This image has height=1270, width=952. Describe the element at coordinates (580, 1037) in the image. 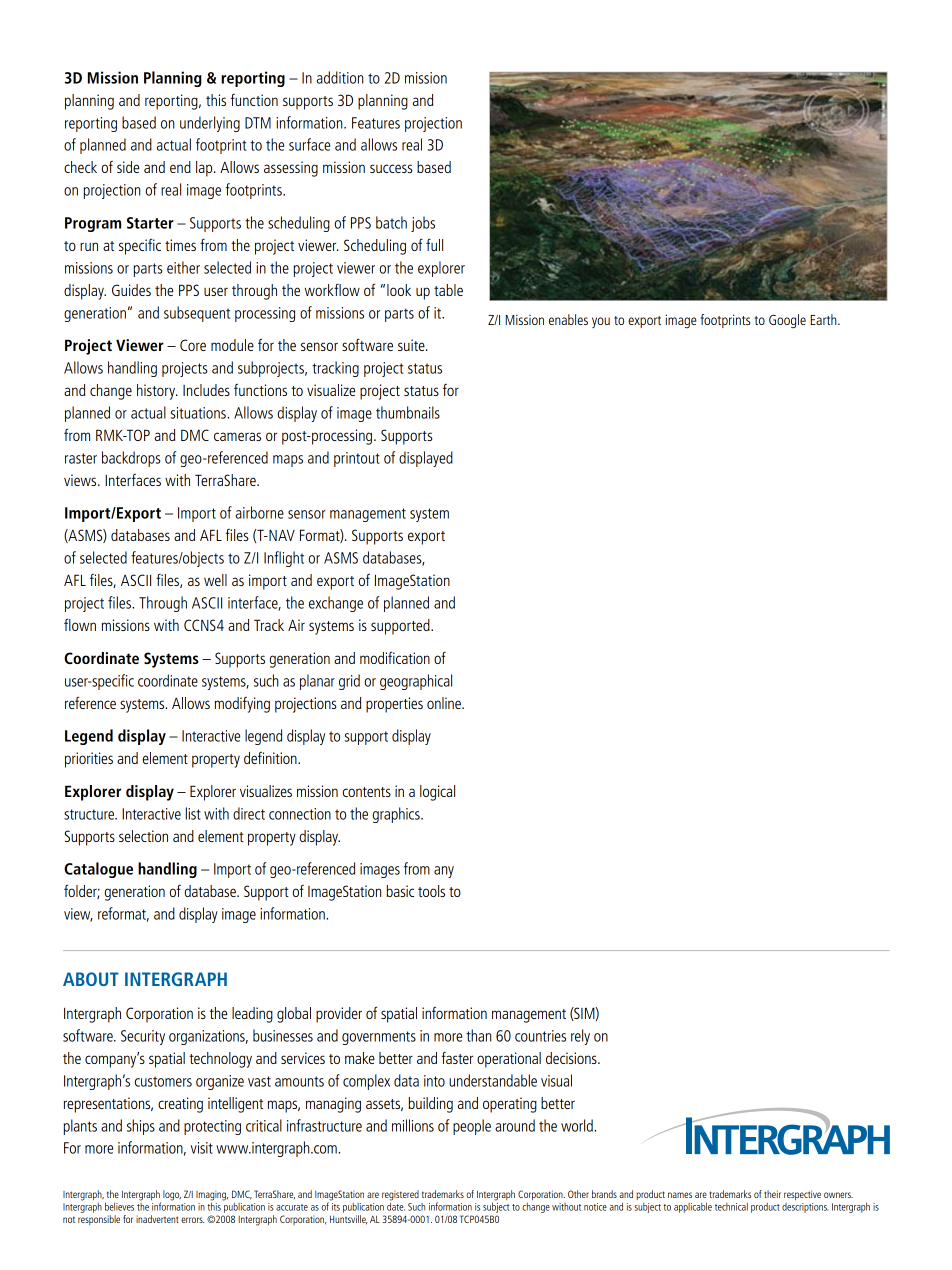

I see `rely` at that location.
